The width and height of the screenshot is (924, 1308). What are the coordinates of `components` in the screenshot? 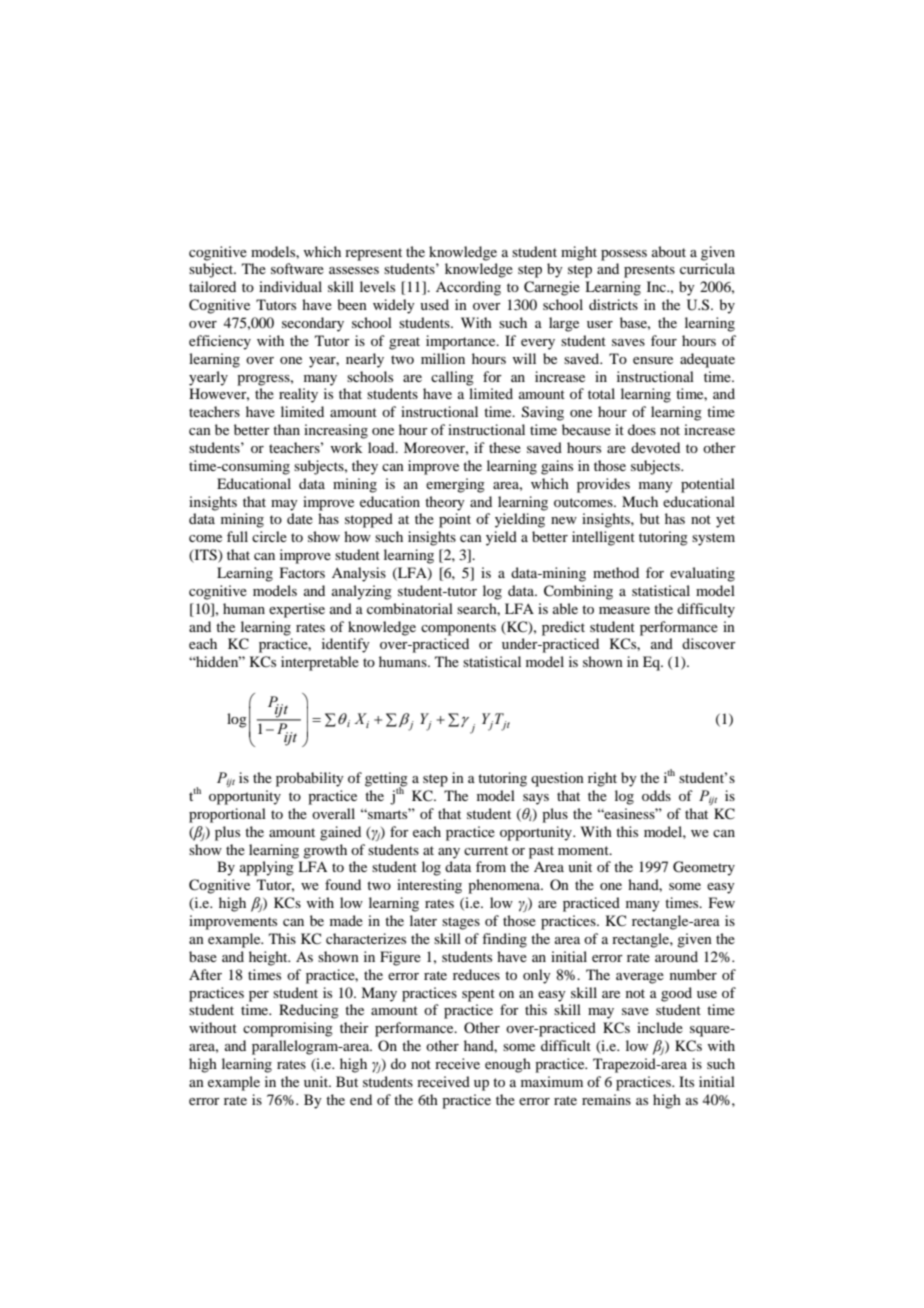 It's located at (458, 629).
